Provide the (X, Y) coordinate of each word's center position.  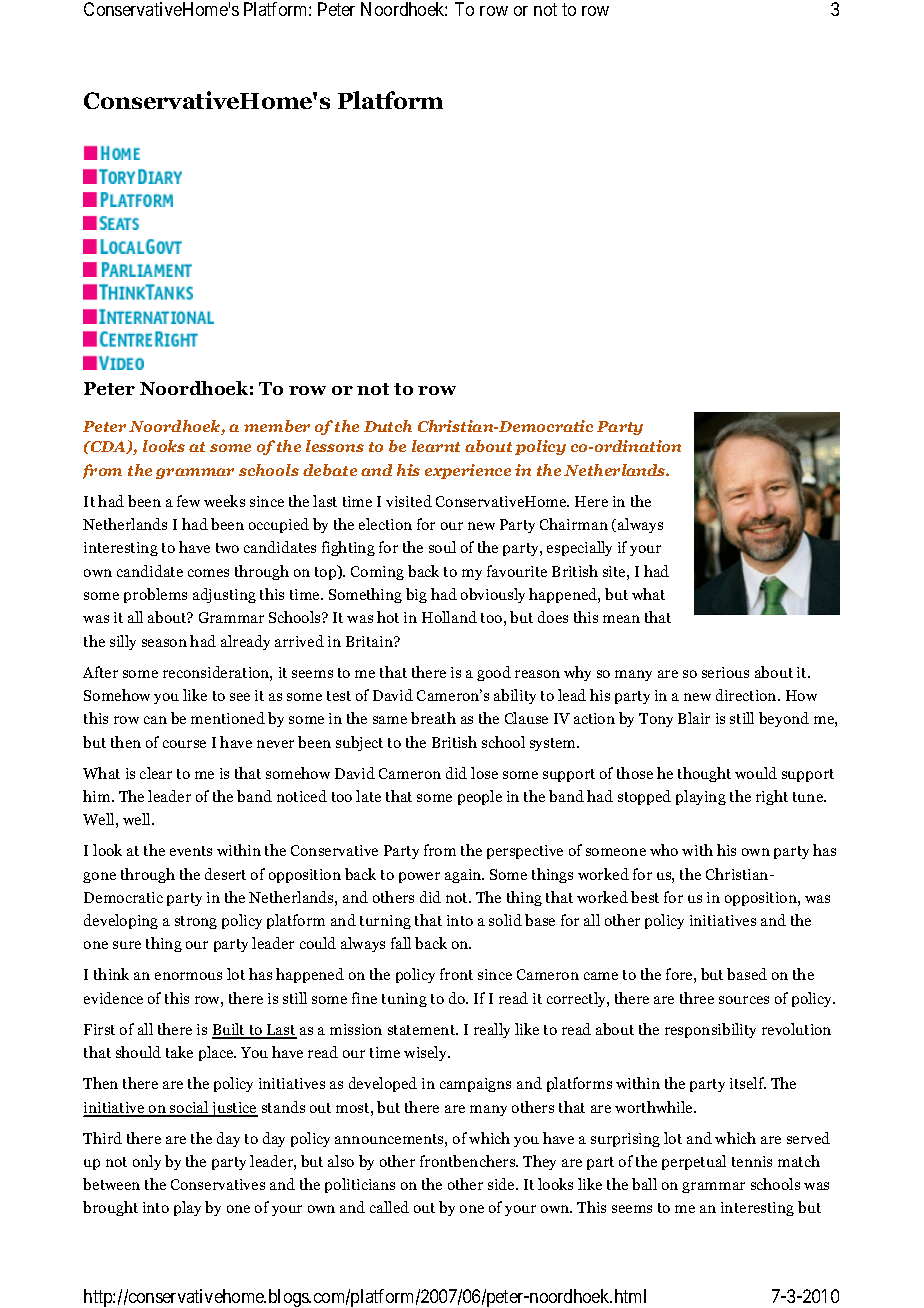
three (697, 998)
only (147, 1162)
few (188, 501)
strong (196, 922)
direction (747, 695)
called (389, 1207)
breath (433, 718)
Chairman (574, 524)
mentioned (228, 718)
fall (401, 943)
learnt (436, 446)
